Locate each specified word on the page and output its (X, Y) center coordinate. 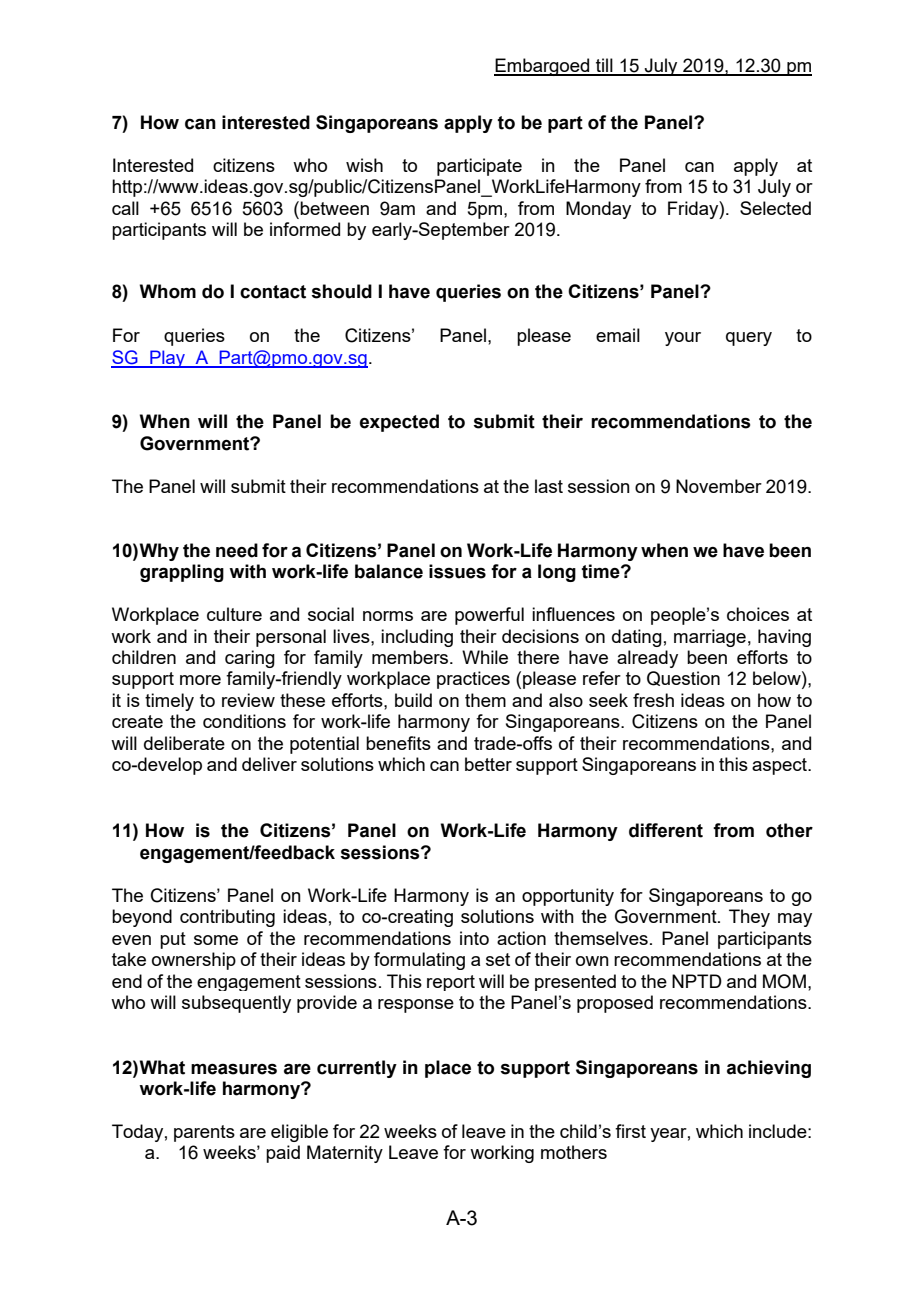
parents (204, 1133)
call (125, 208)
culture (234, 614)
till (604, 66)
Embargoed (543, 67)
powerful (489, 616)
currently (357, 1069)
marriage (710, 638)
